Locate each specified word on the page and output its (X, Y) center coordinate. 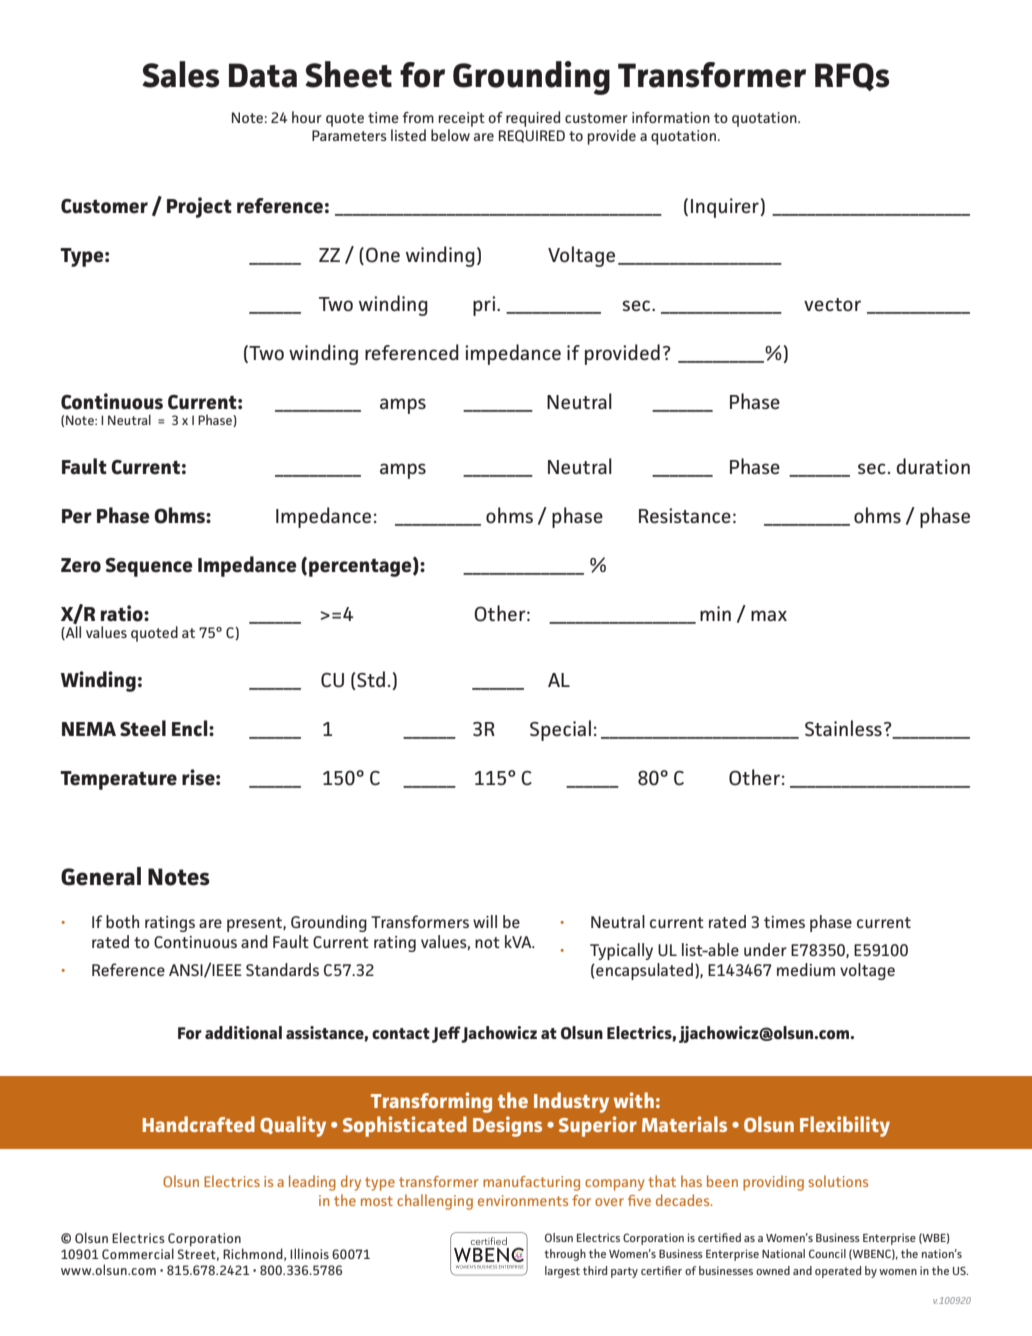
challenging (435, 1202)
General (101, 876)
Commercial (138, 1253)
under (765, 949)
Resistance (685, 515)
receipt (462, 119)
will (485, 921)
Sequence (149, 567)
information (671, 117)
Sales (180, 74)
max (769, 615)
